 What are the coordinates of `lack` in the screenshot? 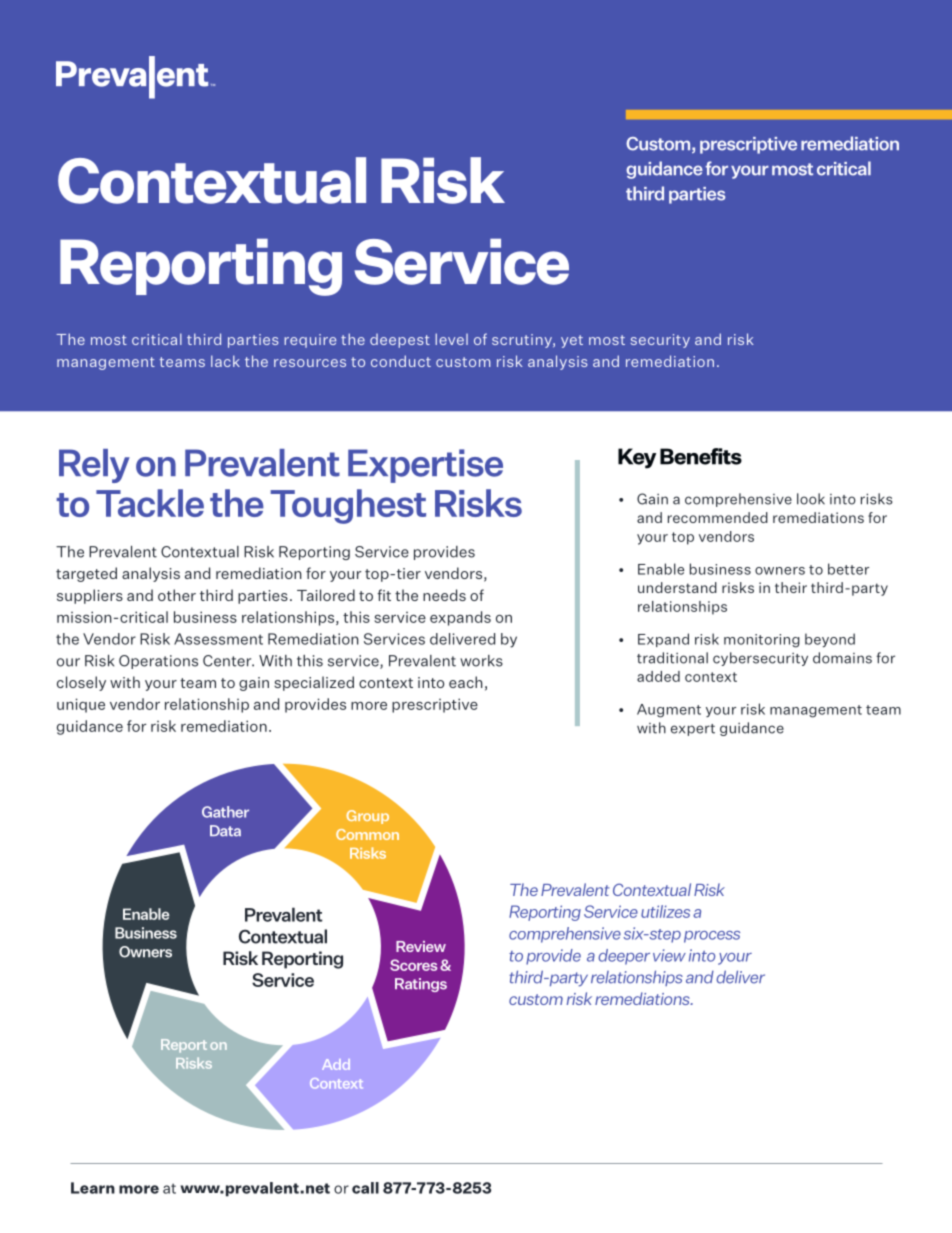 It's located at (225, 361).
